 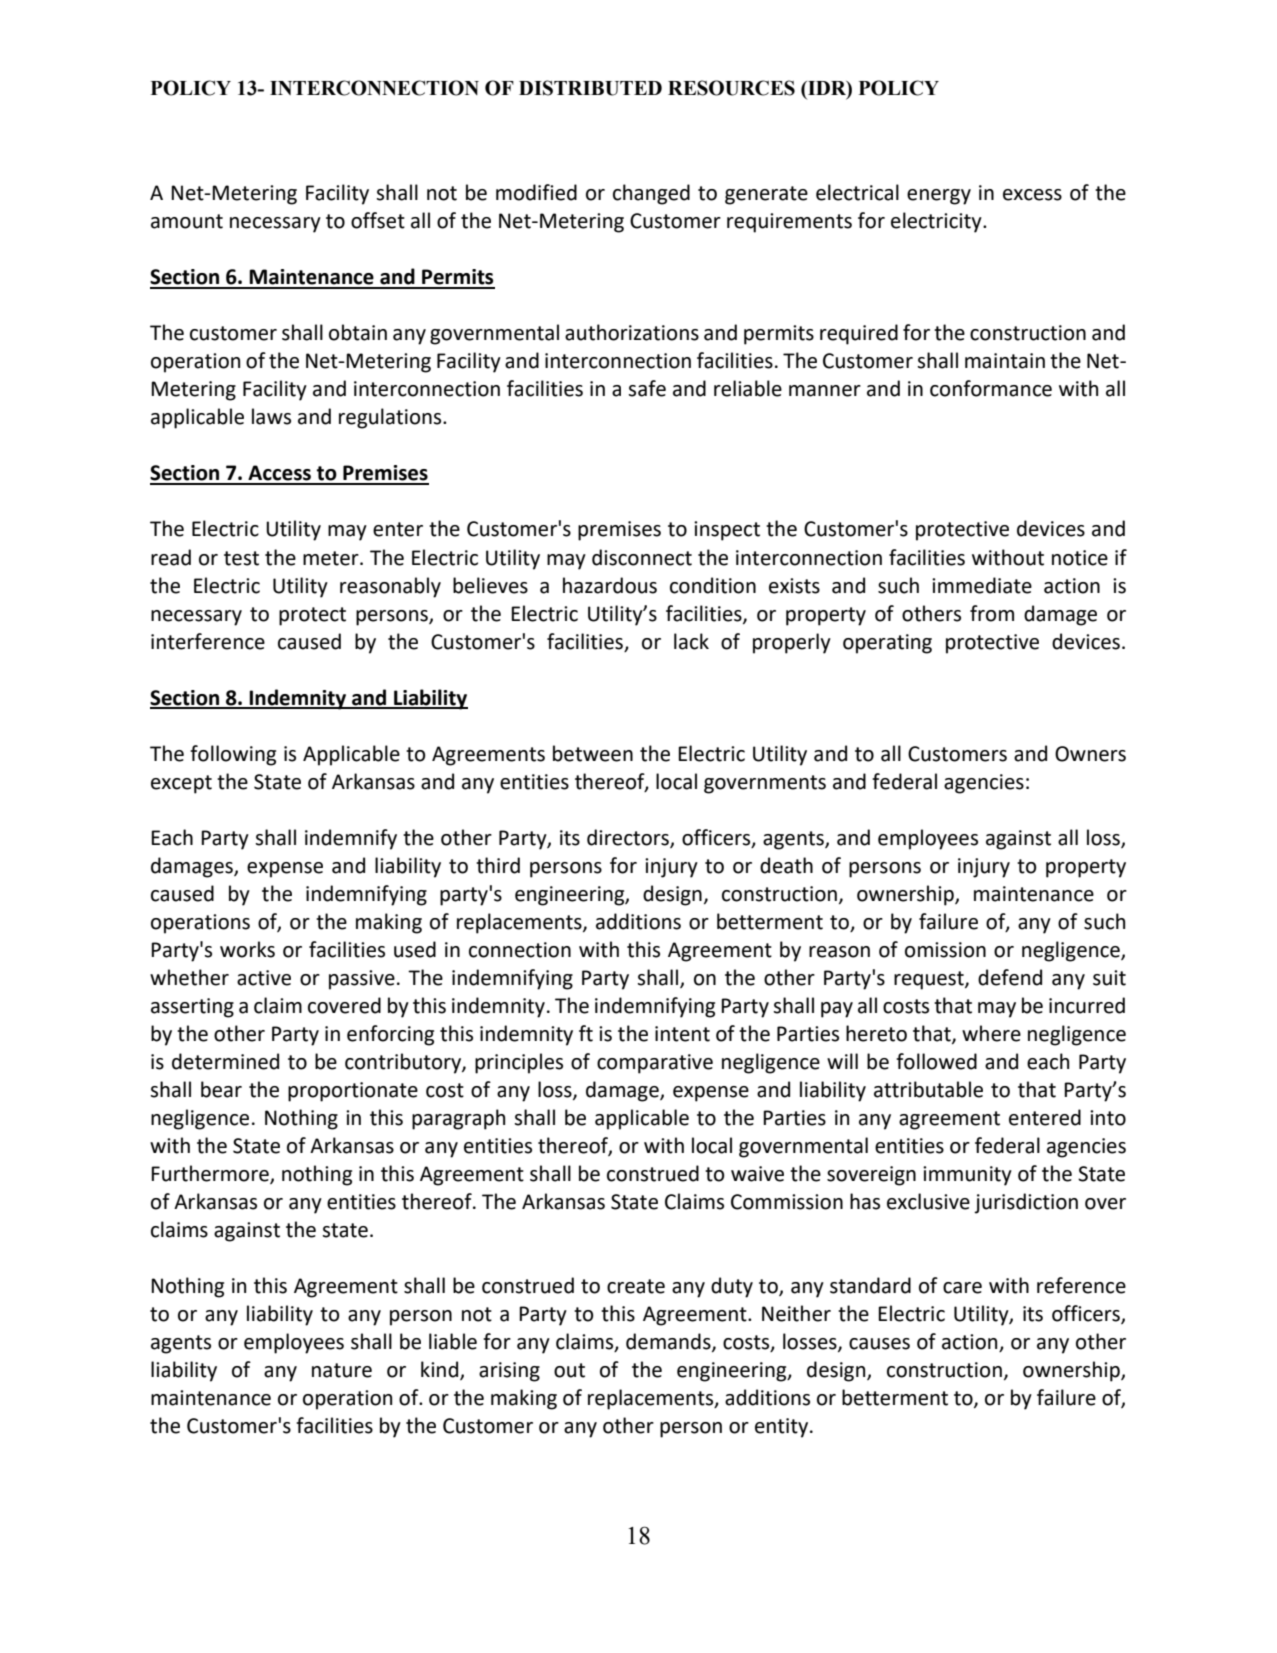 What do you see at coordinates (378, 220) in the screenshot?
I see `offset` at bounding box center [378, 220].
